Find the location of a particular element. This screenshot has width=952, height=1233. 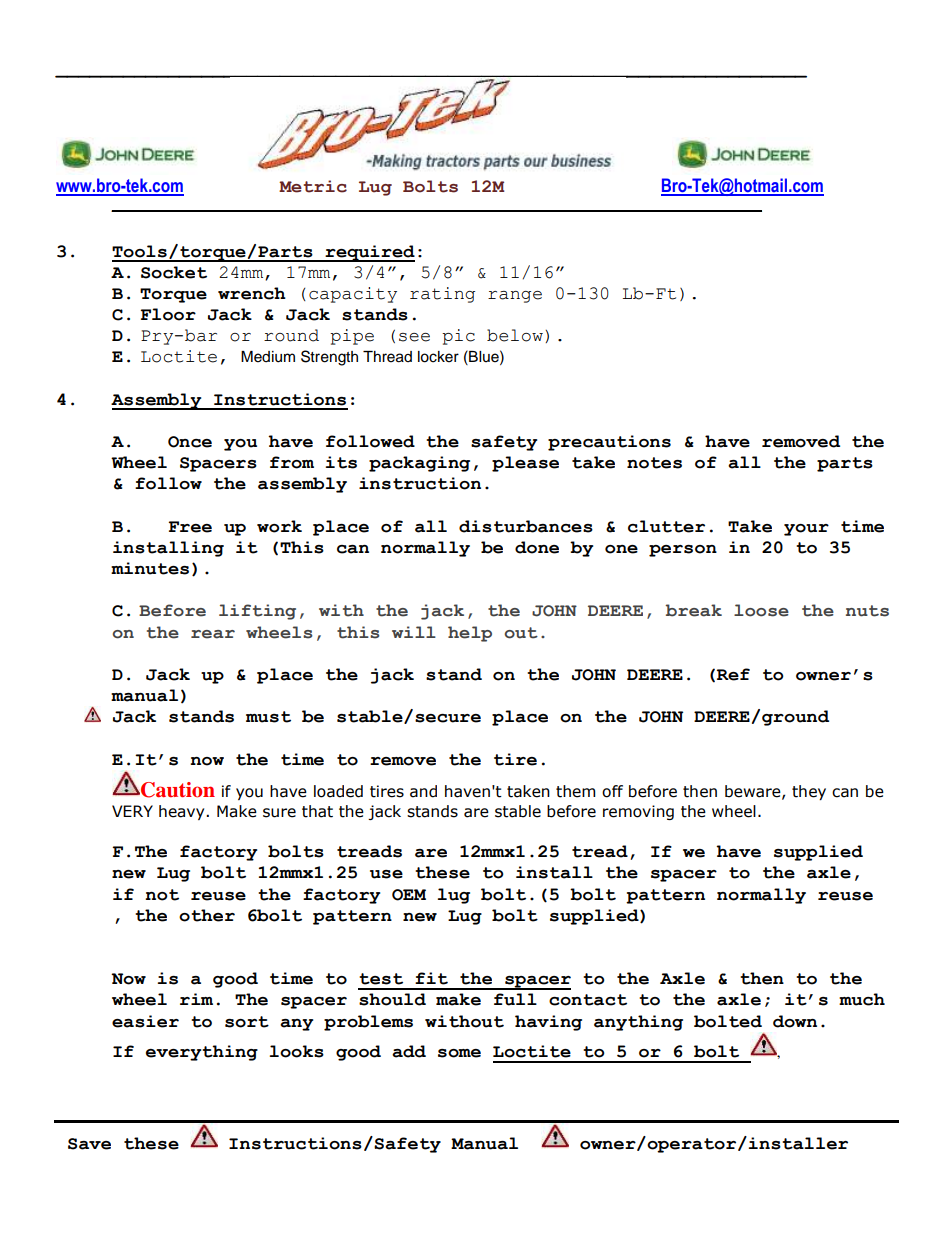

Save is located at coordinates (89, 1144).
